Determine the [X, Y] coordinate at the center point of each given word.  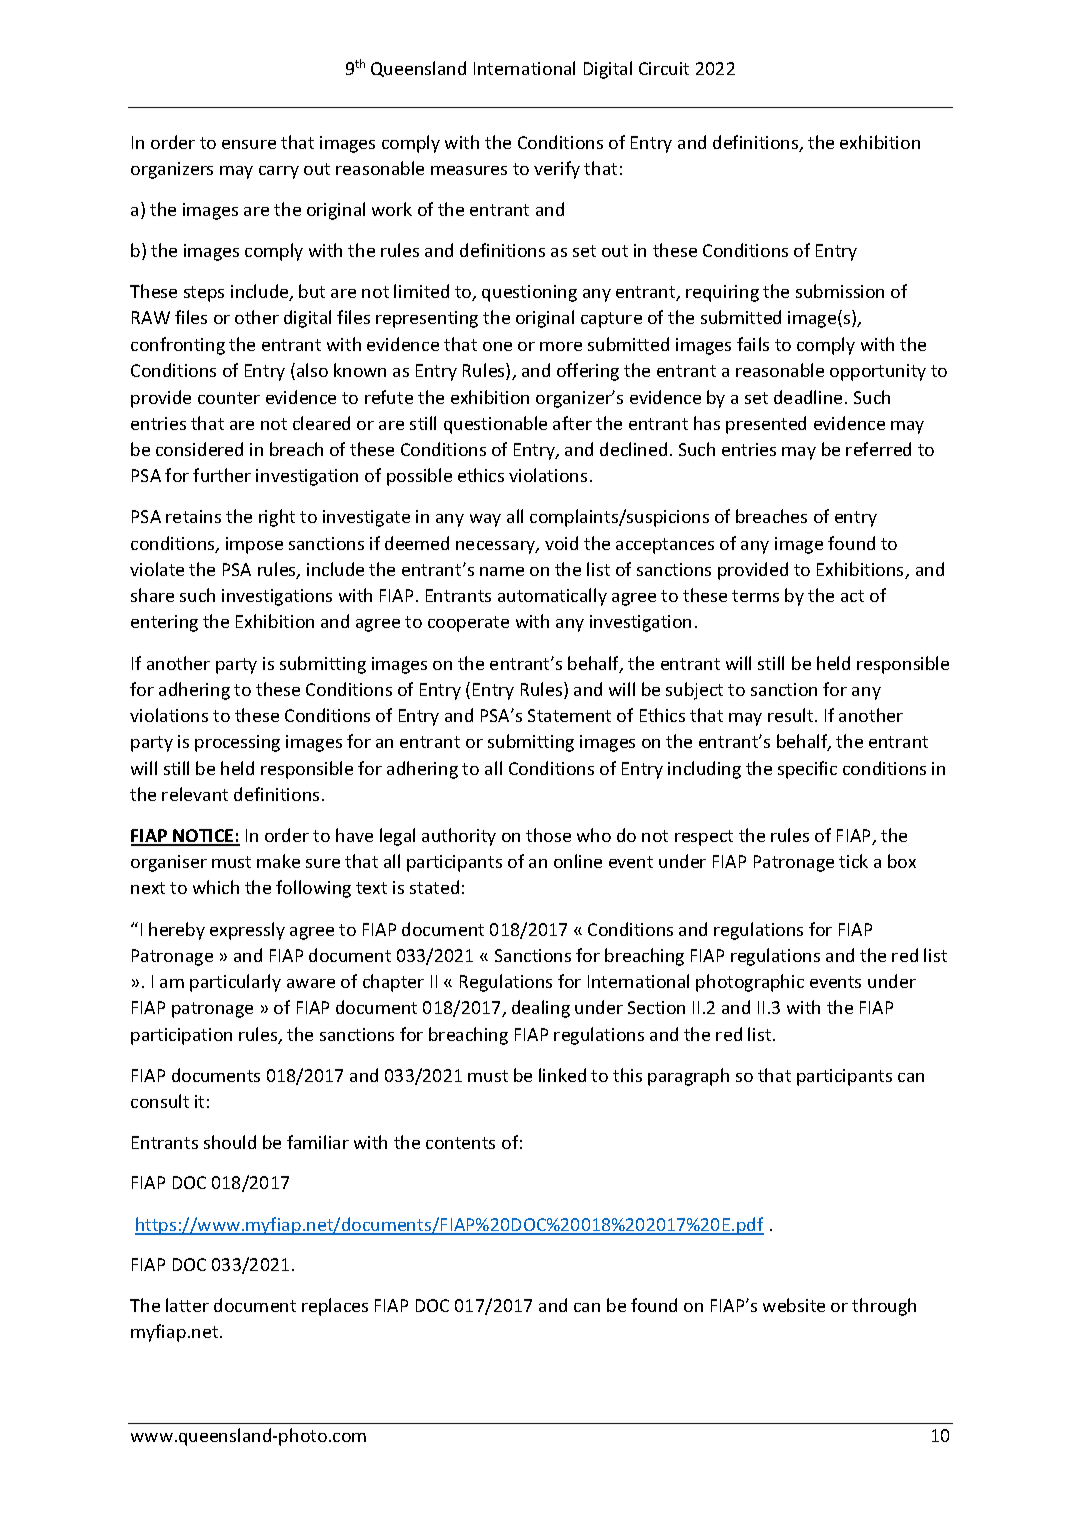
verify [557, 170]
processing [237, 743]
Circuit [664, 68]
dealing [541, 1009]
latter [187, 1305]
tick [853, 861]
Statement [569, 715]
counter [229, 398]
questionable [495, 425]
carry [279, 172]
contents [460, 1143]
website [794, 1305]
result [792, 715]
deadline [808, 397]
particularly [235, 983]
